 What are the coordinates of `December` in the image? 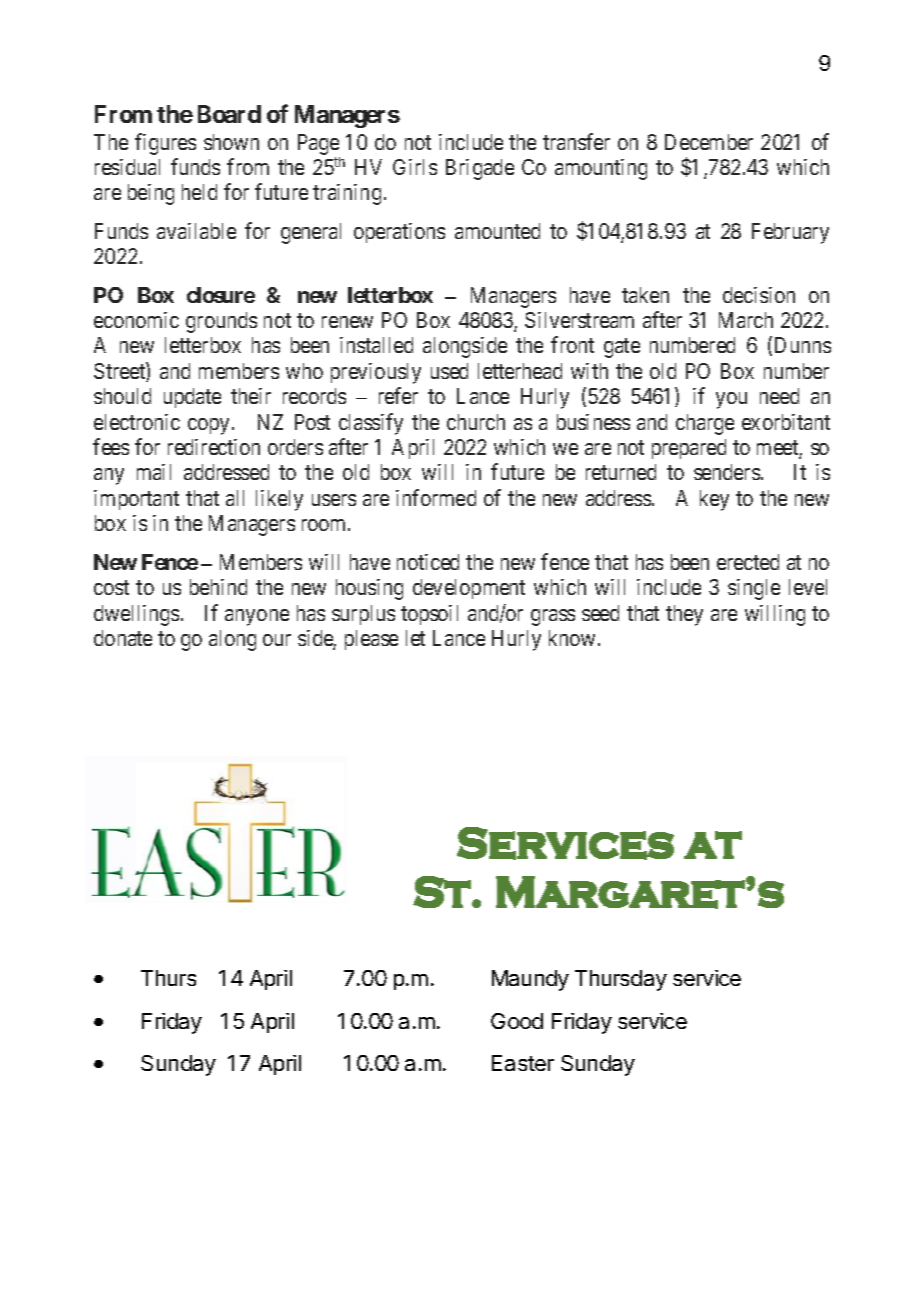 It's located at (709, 142).
